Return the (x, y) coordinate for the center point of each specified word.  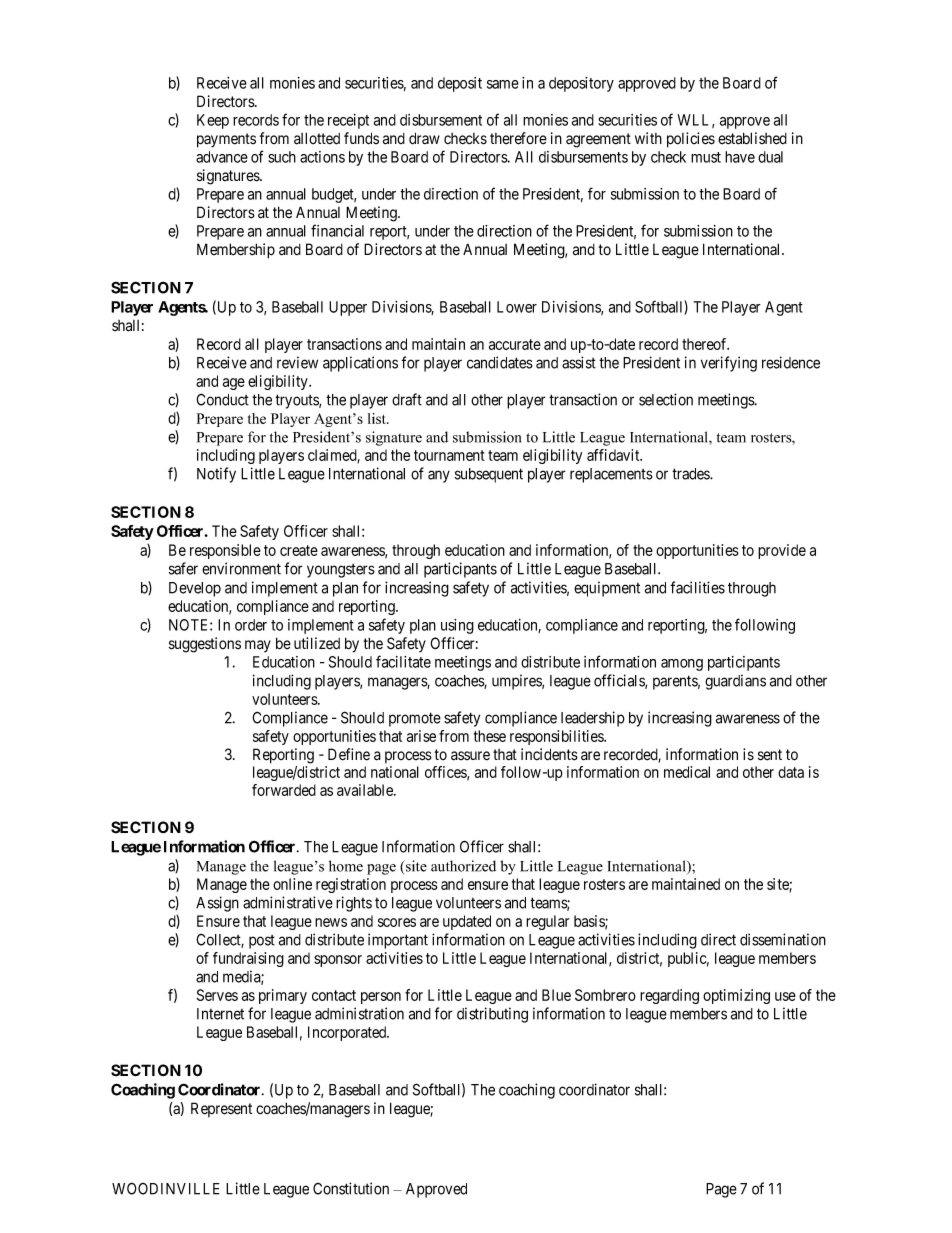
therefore (518, 138)
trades (691, 474)
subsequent (489, 475)
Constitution (351, 1188)
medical (687, 772)
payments (226, 140)
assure (470, 756)
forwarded (284, 790)
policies (691, 140)
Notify (216, 475)
